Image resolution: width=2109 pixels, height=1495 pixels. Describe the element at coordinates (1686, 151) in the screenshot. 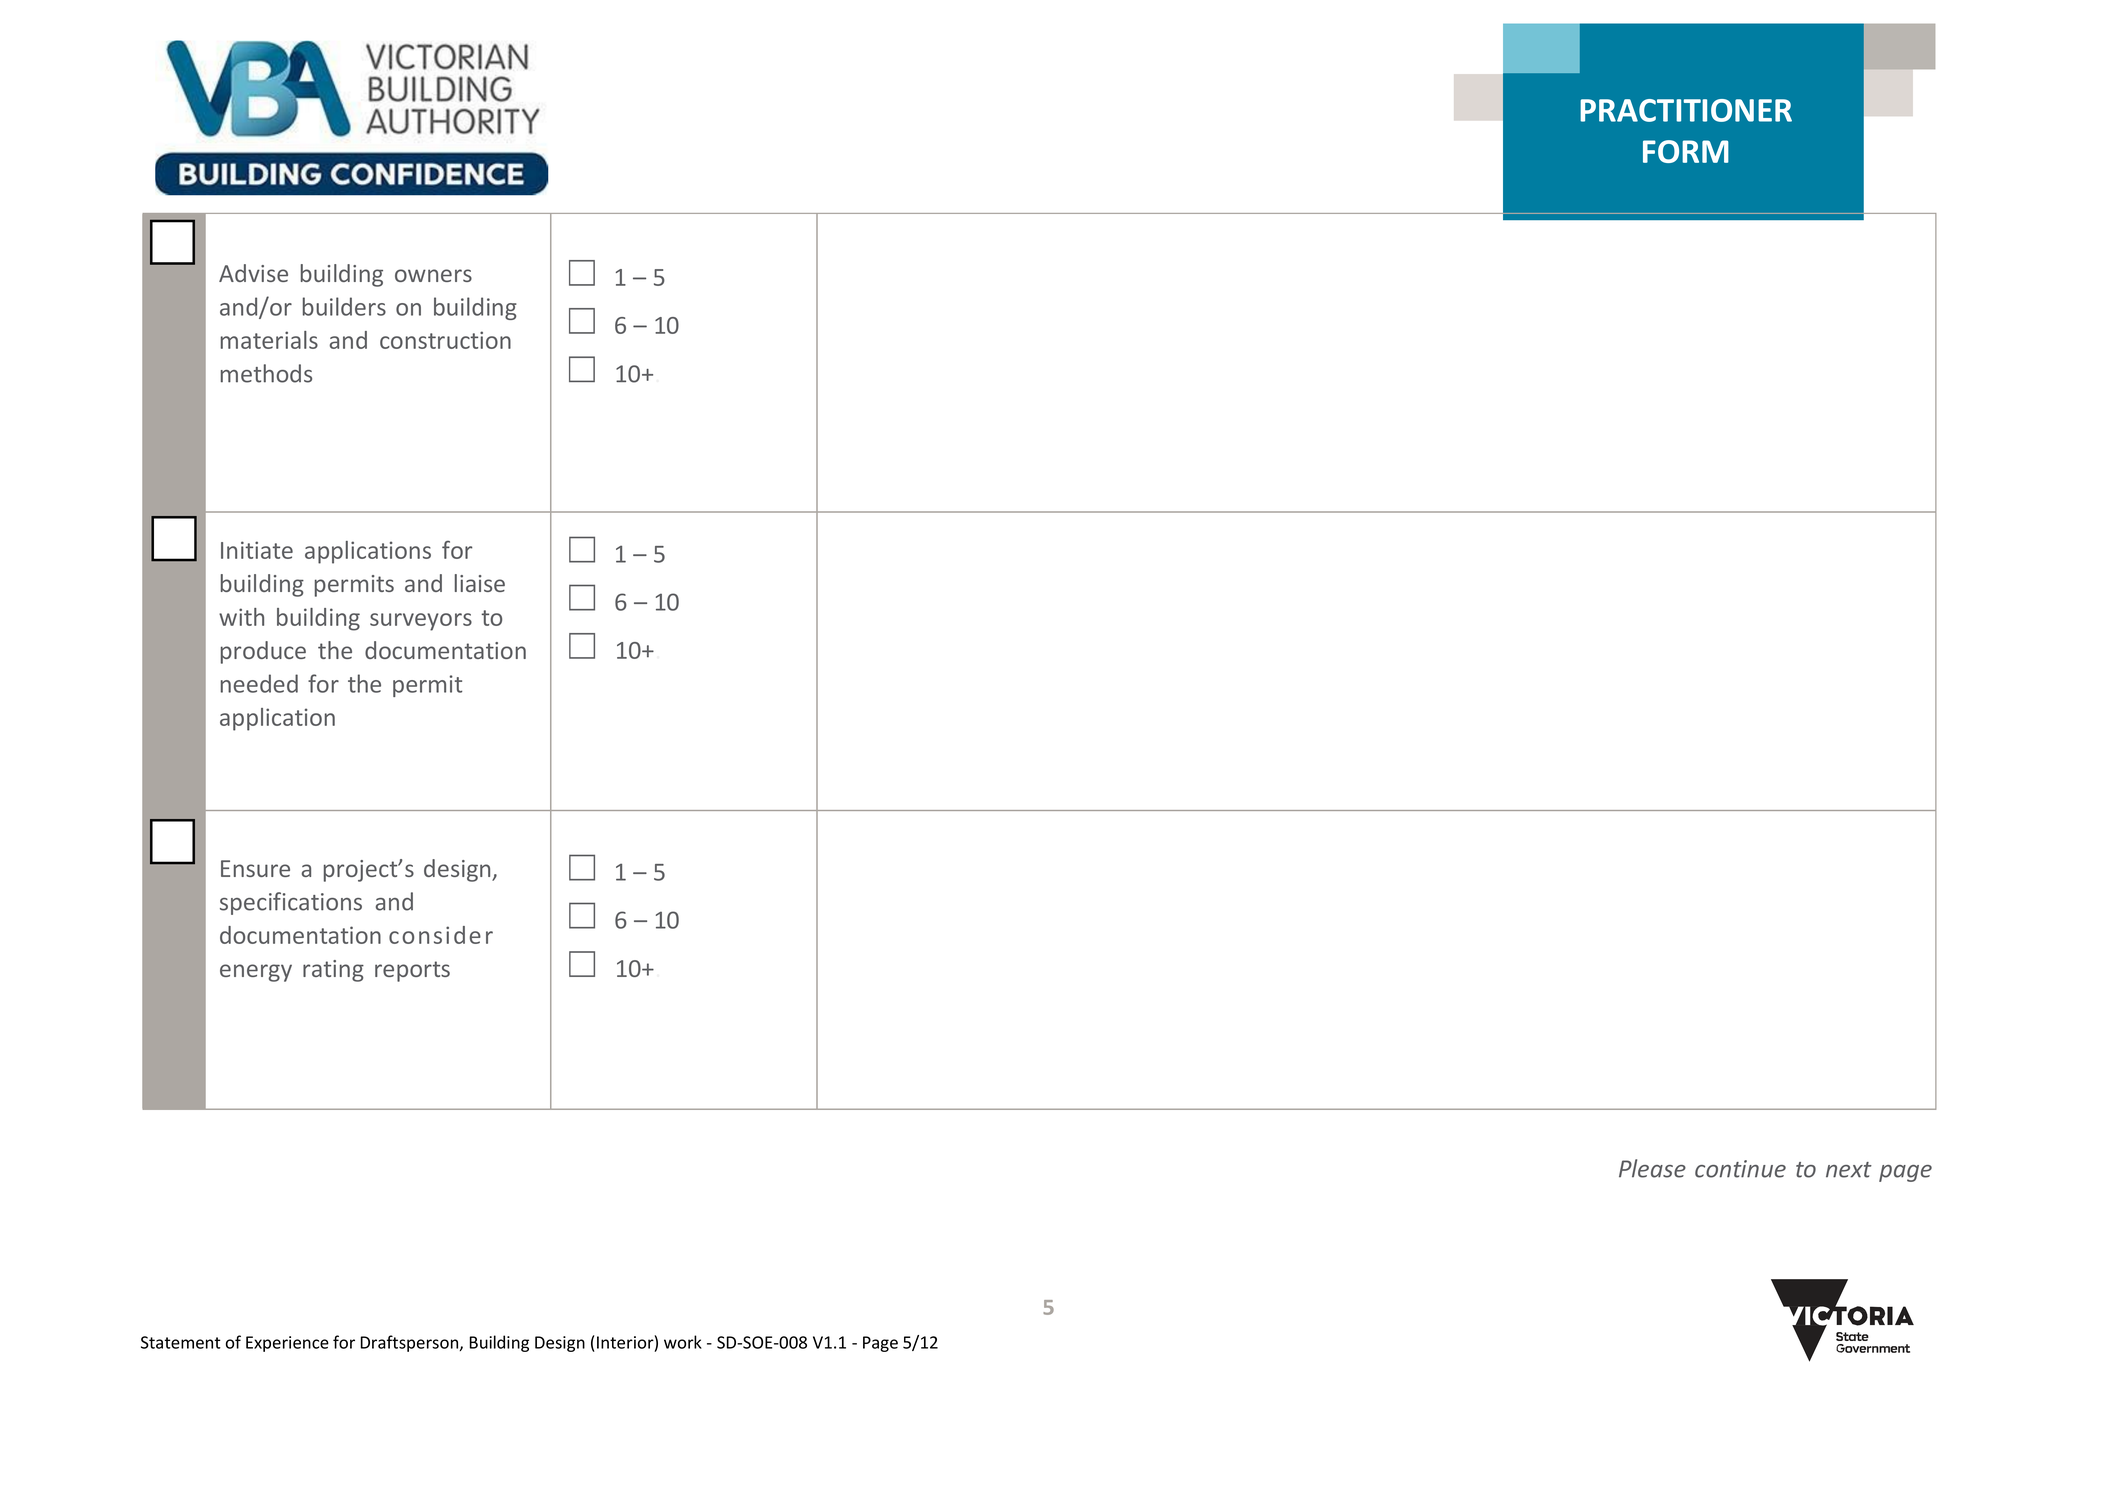

I see `FORM` at that location.
